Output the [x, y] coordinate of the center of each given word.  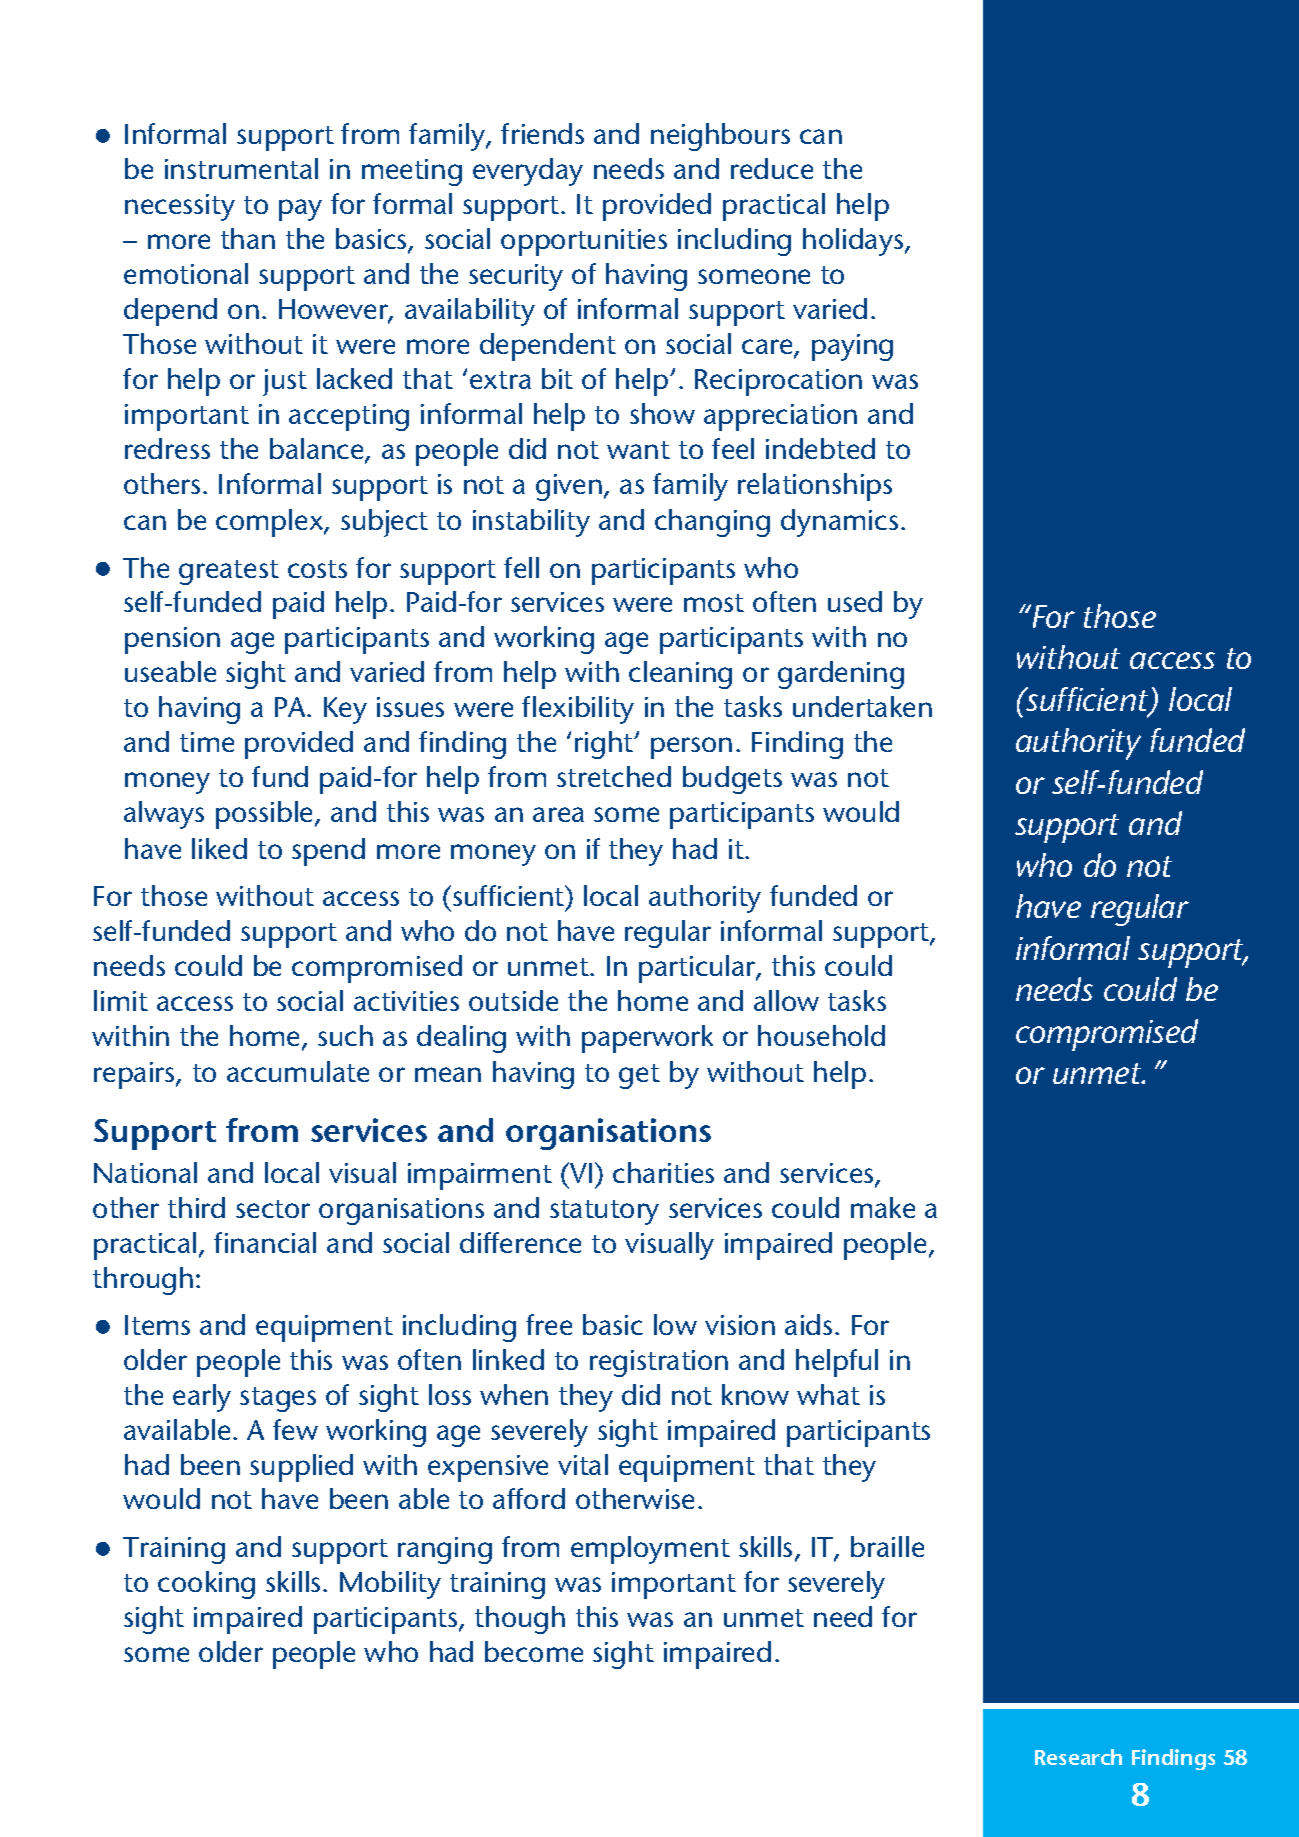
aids [808, 1324]
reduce [772, 168]
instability [531, 523]
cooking [206, 1585]
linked [508, 1359]
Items [157, 1325]
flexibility [578, 710]
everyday [528, 172]
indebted [820, 448]
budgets [732, 780]
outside [513, 1000]
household [821, 1035]
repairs [135, 1075]
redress [167, 448]
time [207, 742]
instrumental [241, 168]
